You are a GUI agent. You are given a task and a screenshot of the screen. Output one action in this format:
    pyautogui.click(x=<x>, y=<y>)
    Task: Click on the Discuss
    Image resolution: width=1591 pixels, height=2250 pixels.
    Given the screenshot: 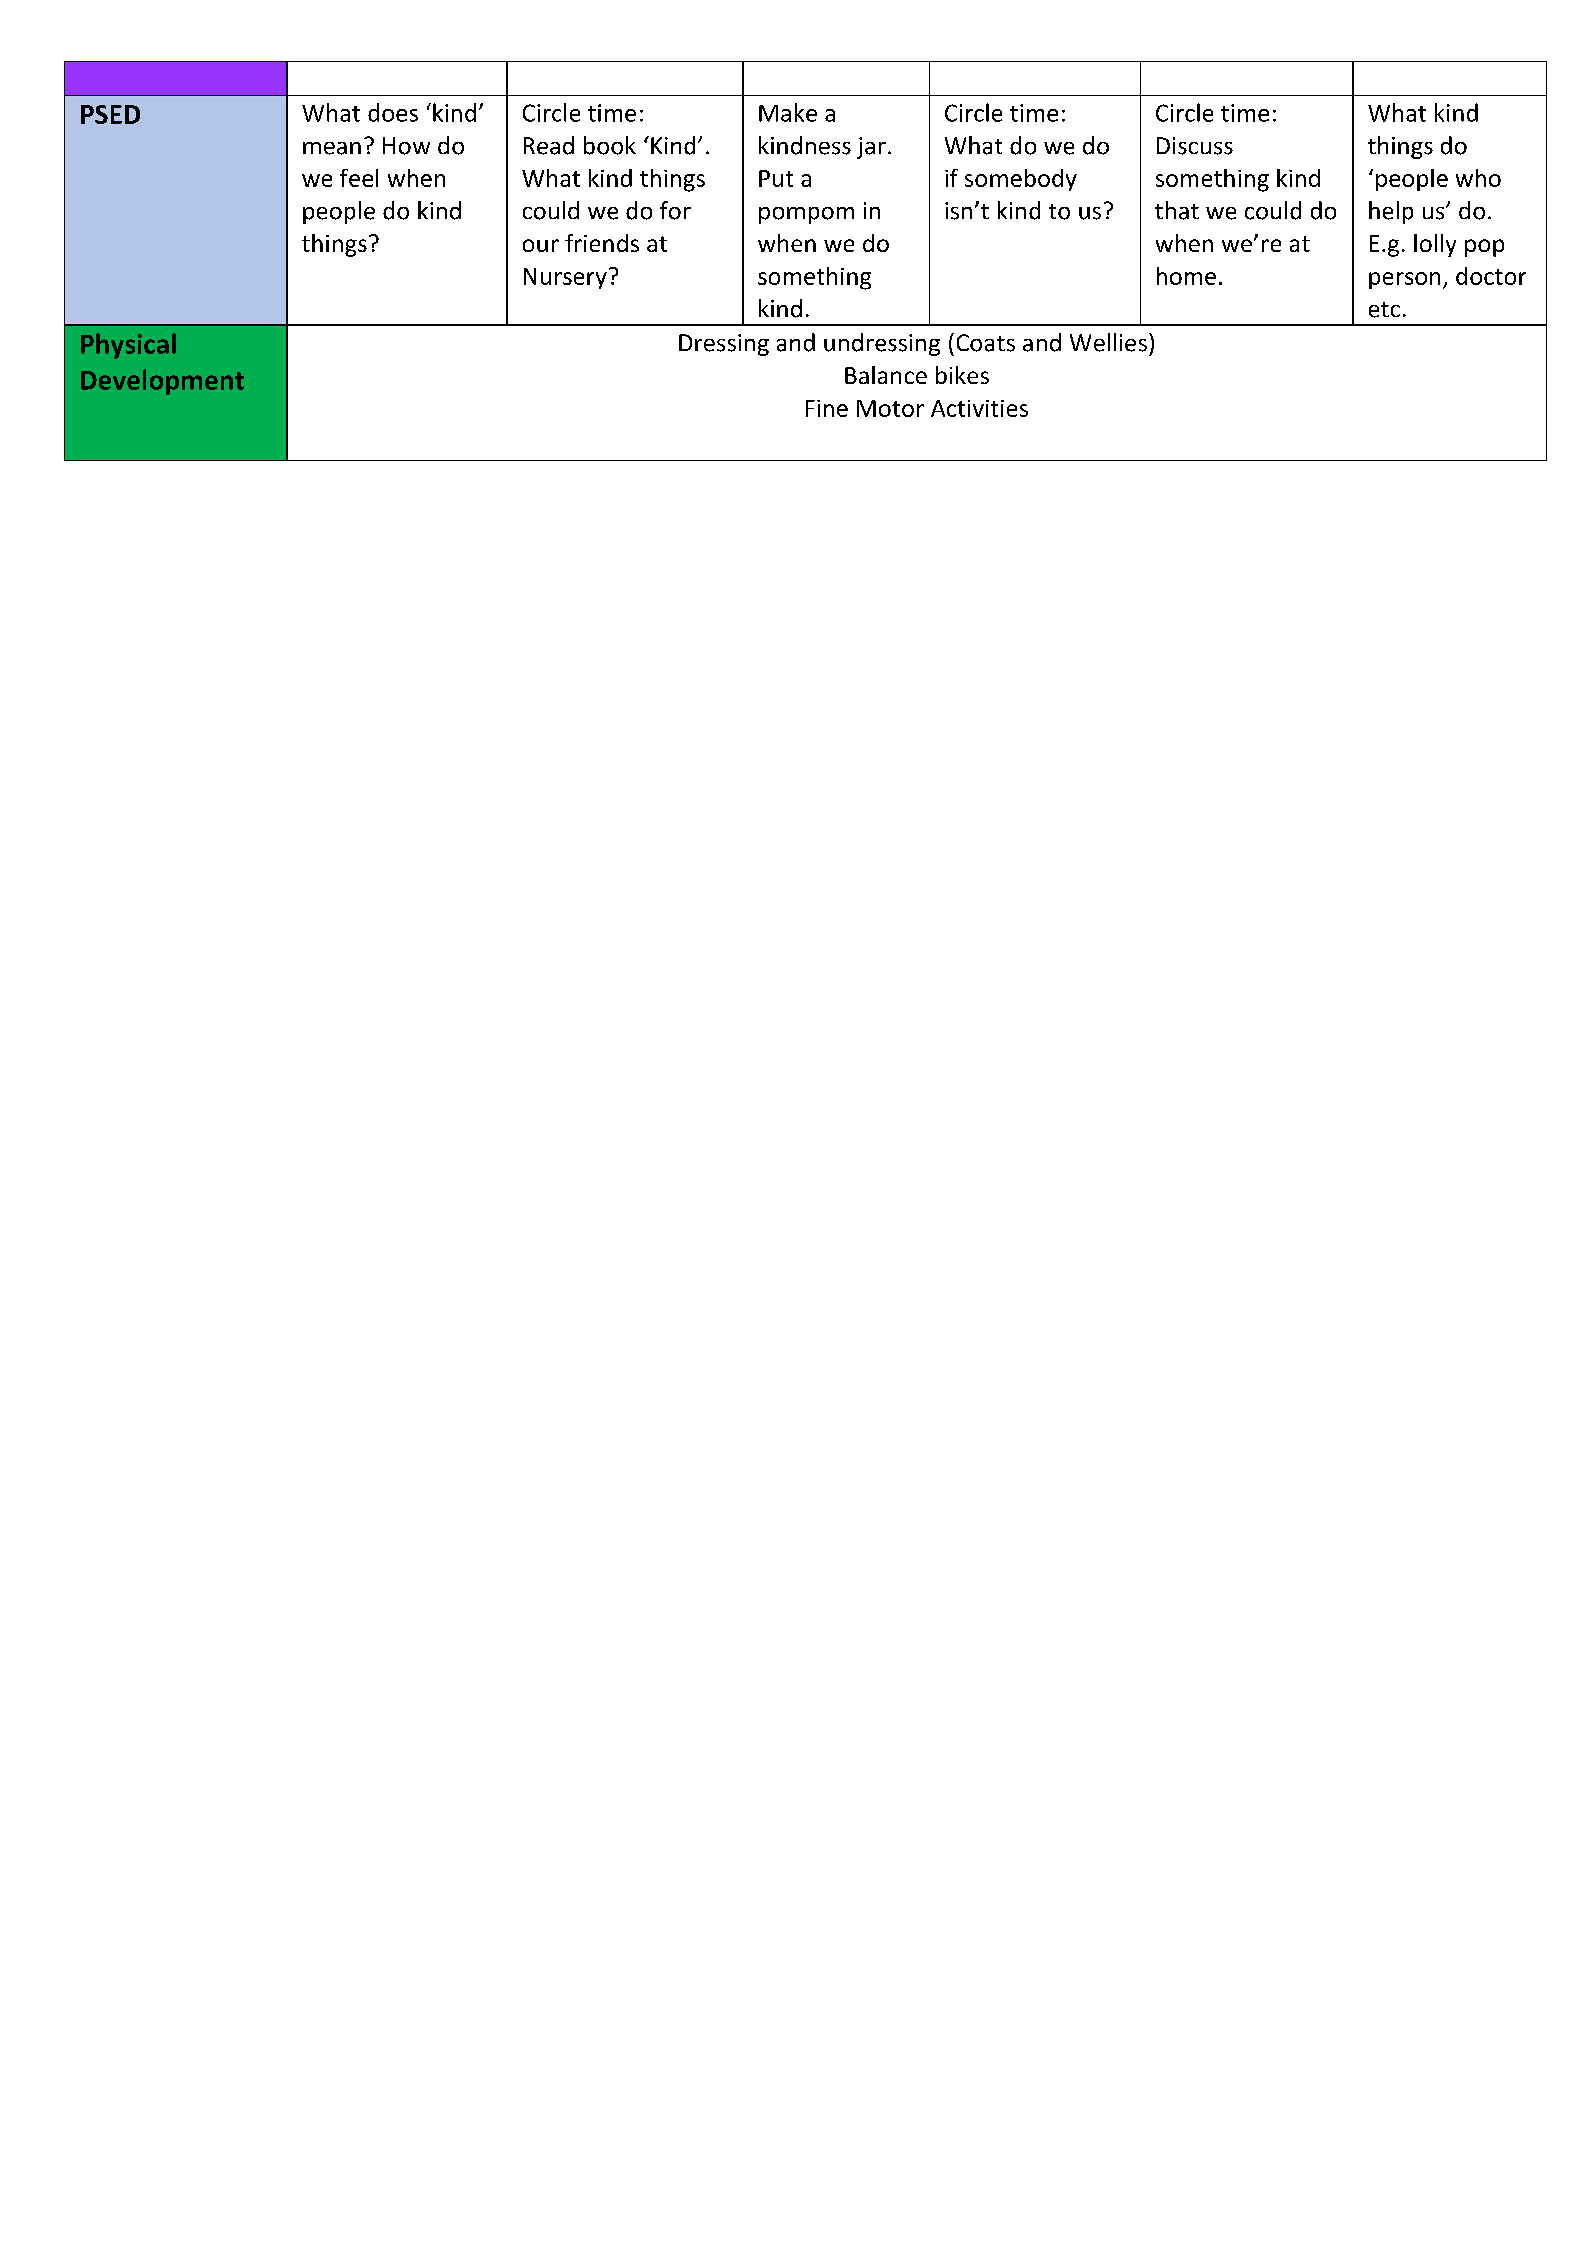 What is the action you would take?
    pyautogui.click(x=1195, y=146)
